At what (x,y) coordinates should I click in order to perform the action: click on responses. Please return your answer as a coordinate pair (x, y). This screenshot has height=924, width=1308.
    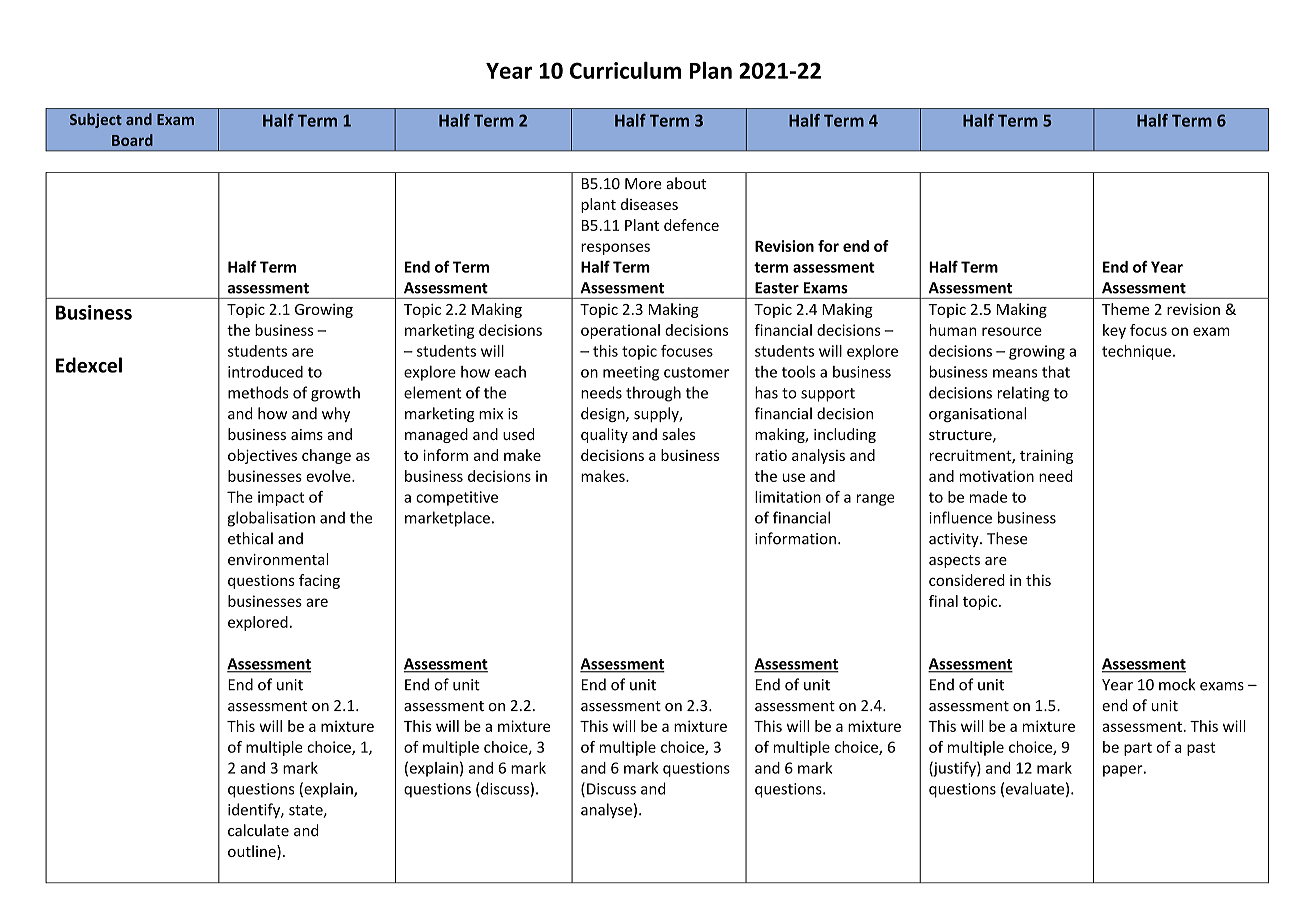
    Looking at the image, I should click on (615, 249).
